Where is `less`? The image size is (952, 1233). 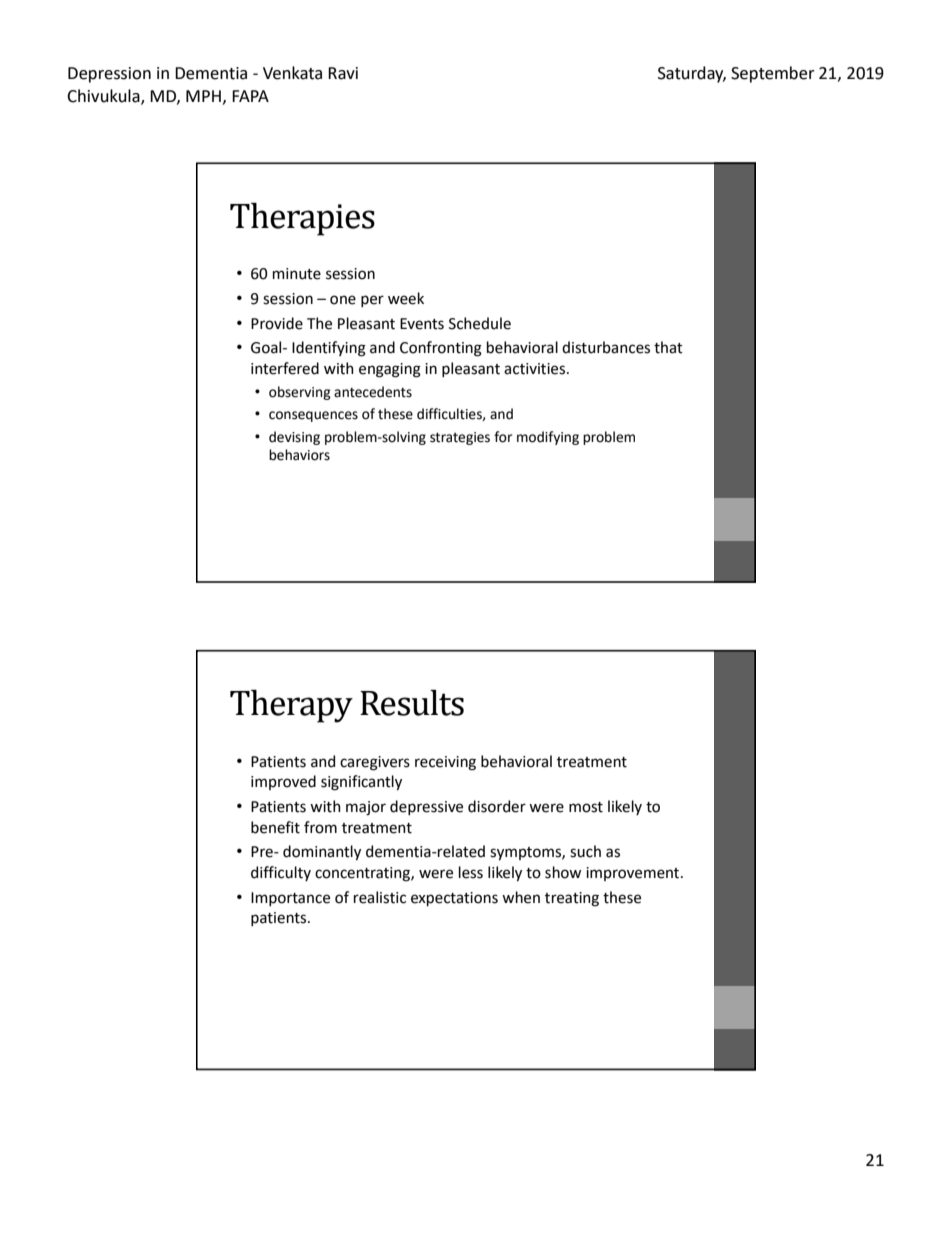 less is located at coordinates (471, 872).
